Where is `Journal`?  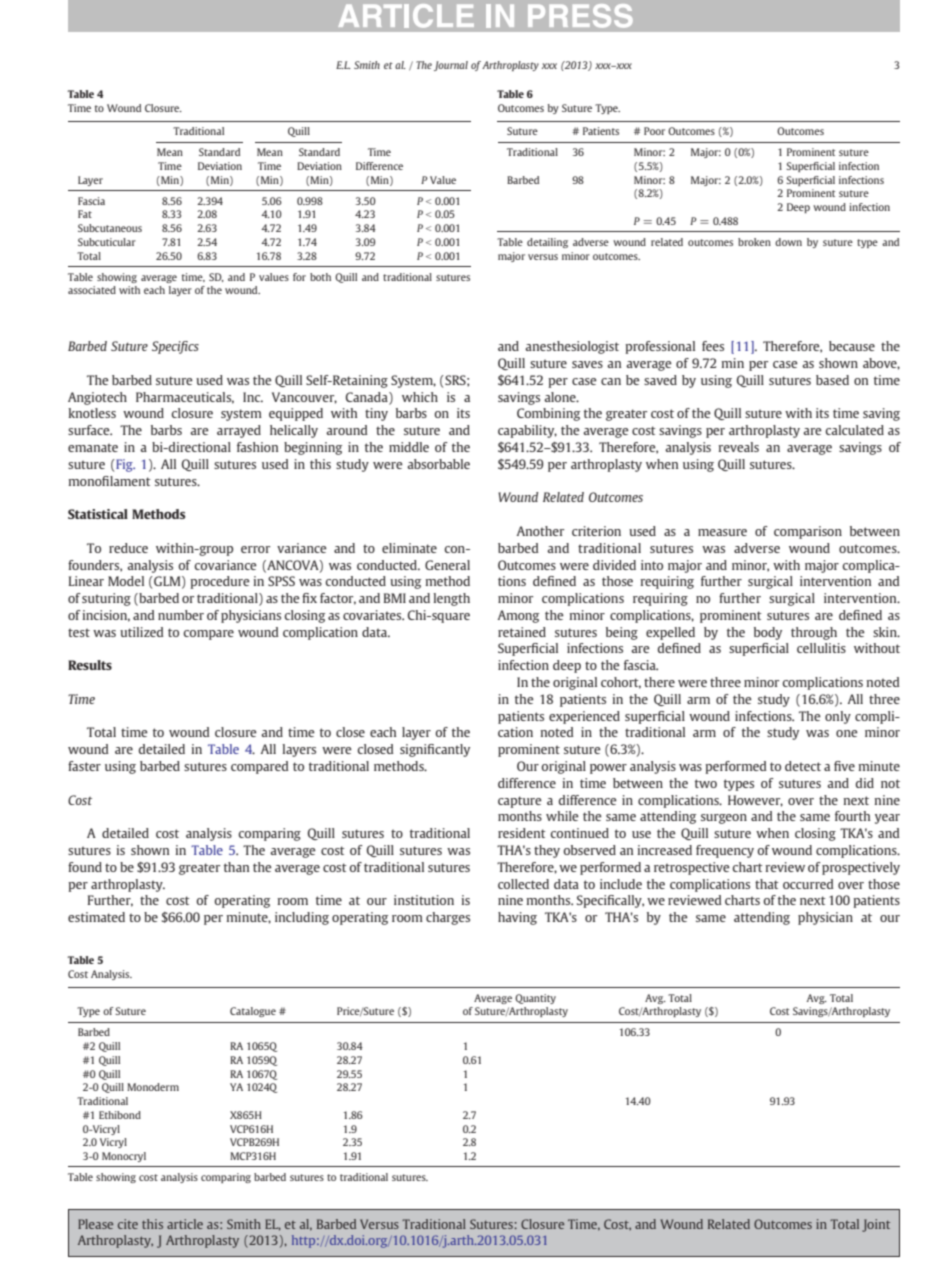 Journal is located at coordinates (451, 66).
